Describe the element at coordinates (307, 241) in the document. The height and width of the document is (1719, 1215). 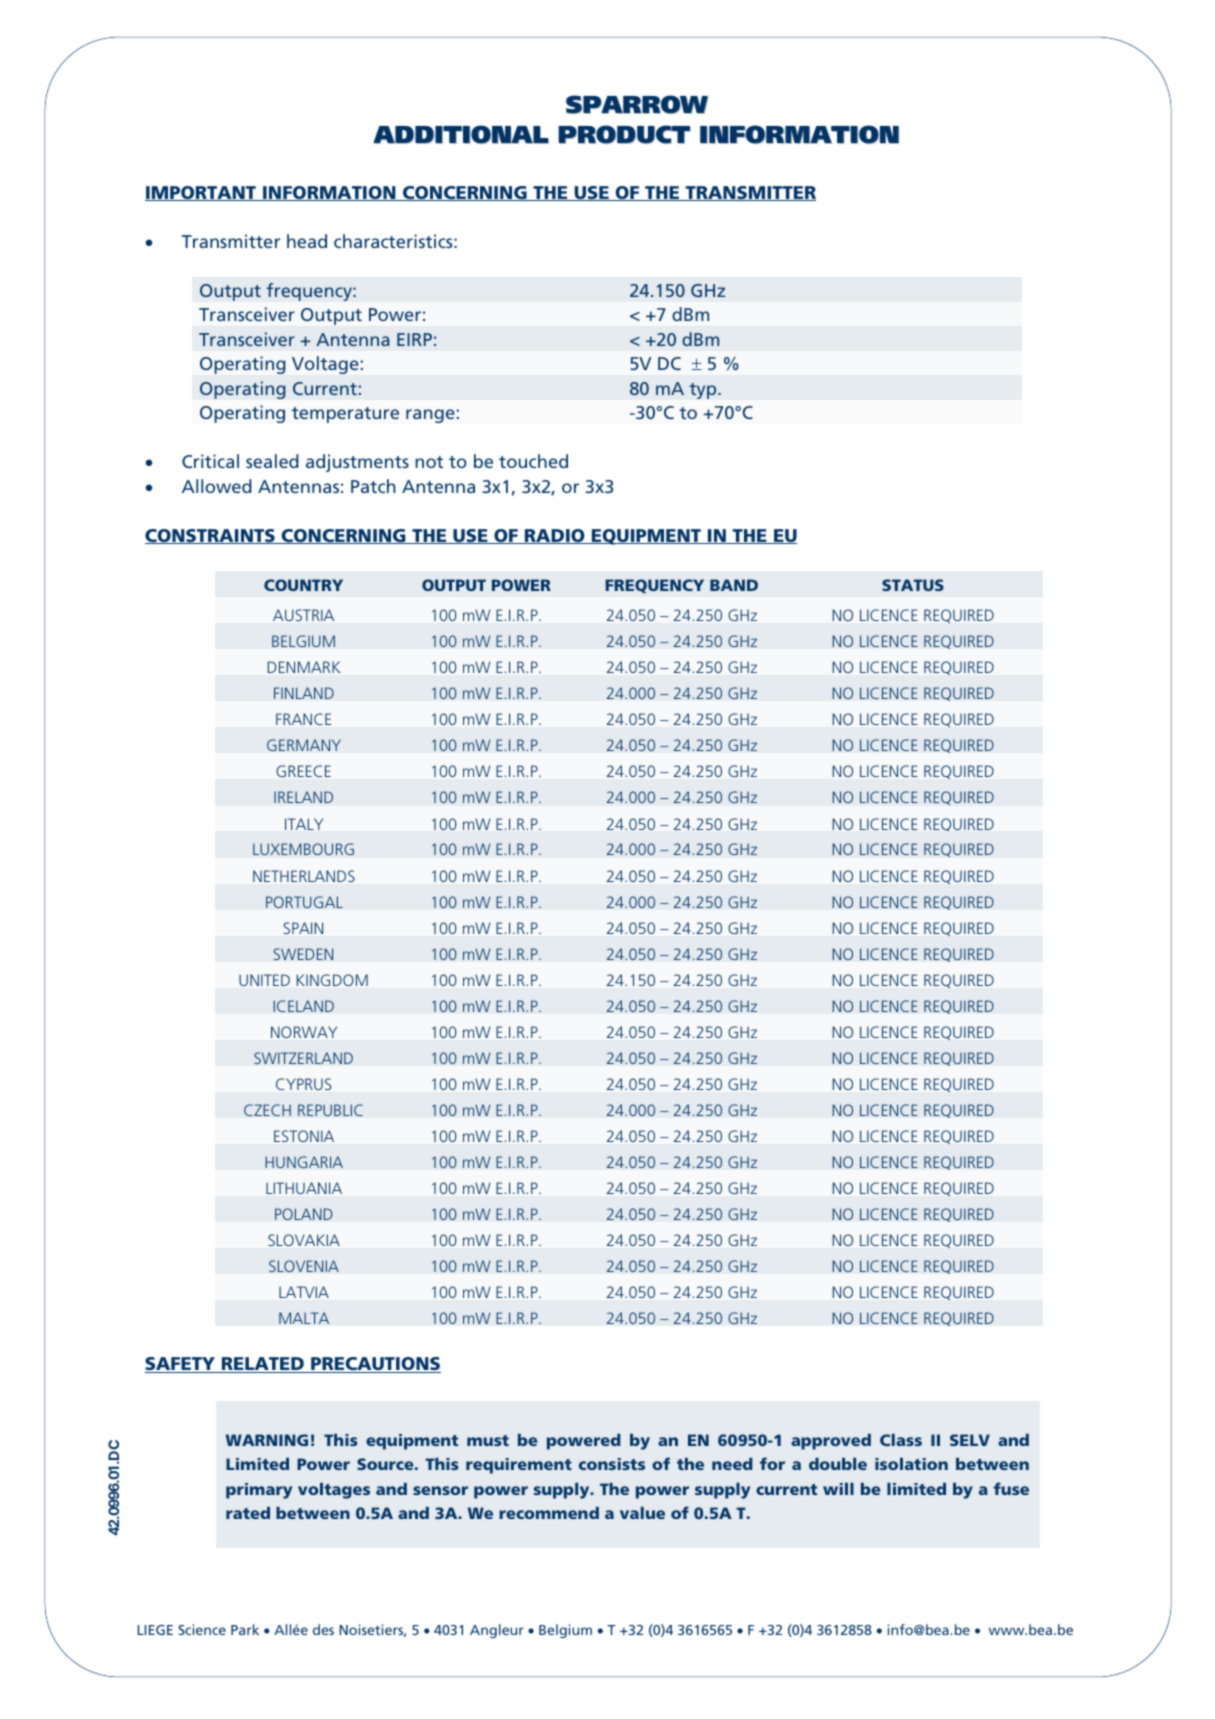
I see `head` at that location.
